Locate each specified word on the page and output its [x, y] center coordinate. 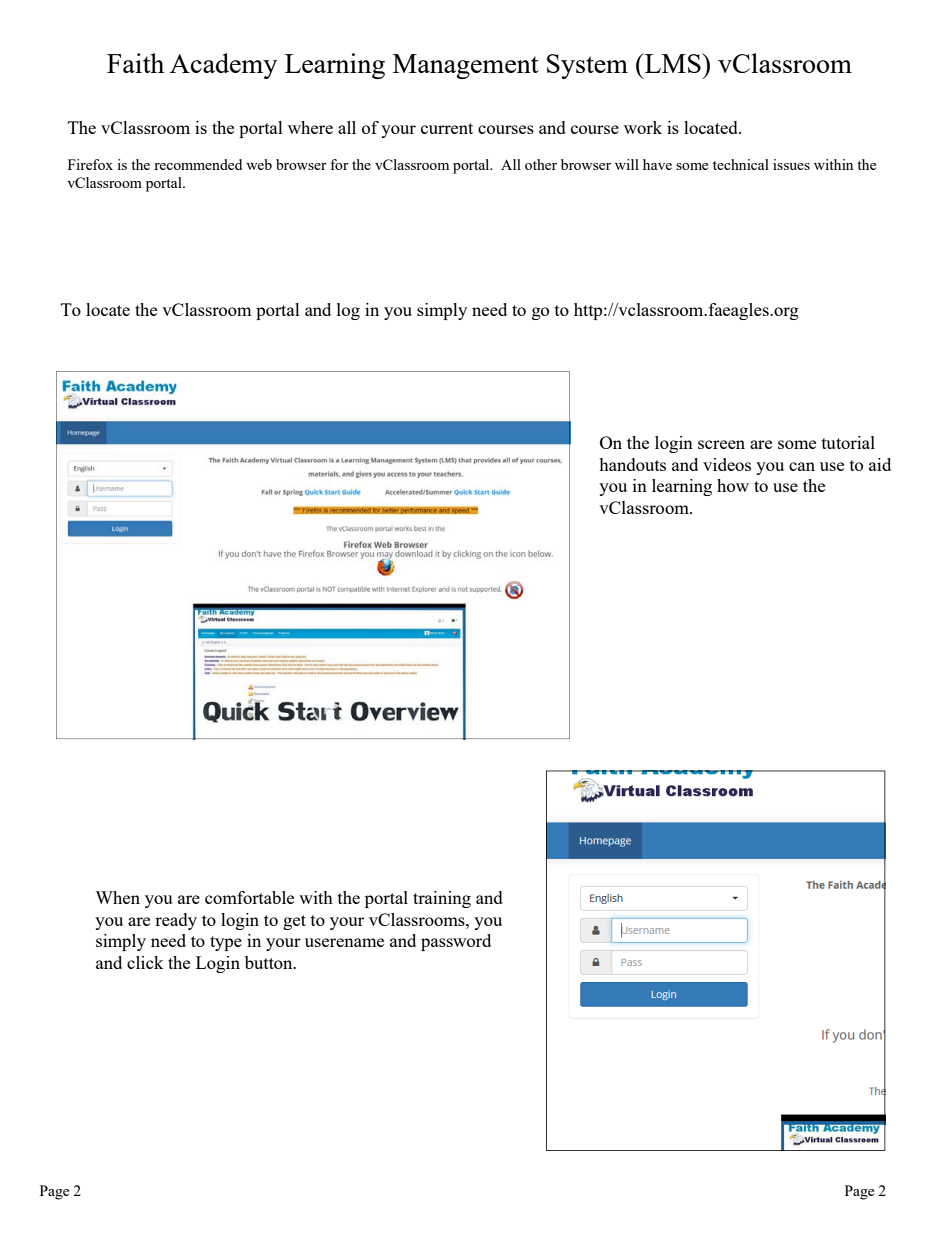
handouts [632, 464]
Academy [223, 66]
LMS [673, 63]
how [733, 485]
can [802, 466]
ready [176, 921]
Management [466, 66]
